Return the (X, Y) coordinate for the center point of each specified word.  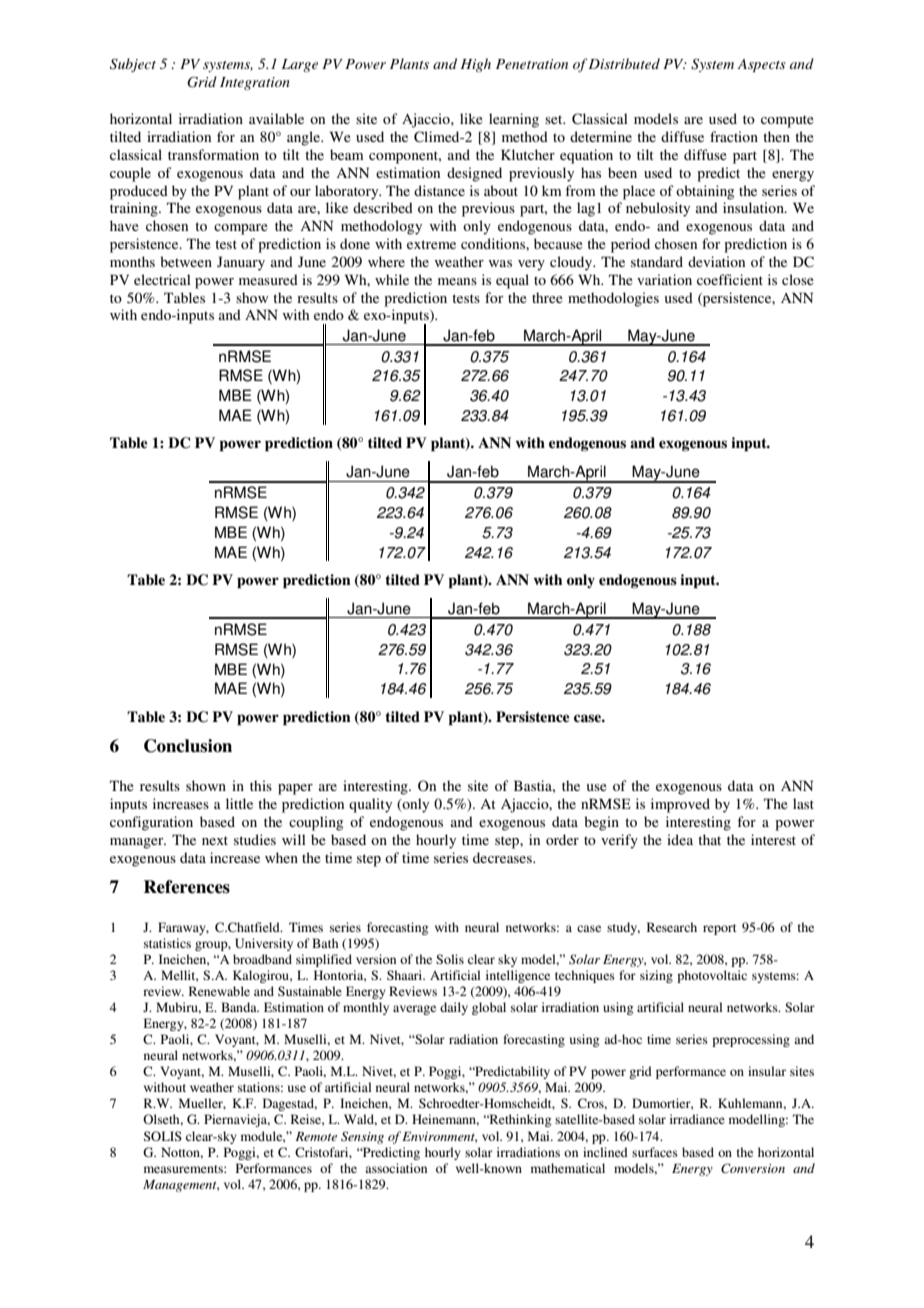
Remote (316, 1136)
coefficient (730, 279)
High (476, 65)
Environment (439, 1137)
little (239, 803)
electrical (162, 279)
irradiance (697, 1119)
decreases (503, 857)
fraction (734, 136)
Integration (255, 83)
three (547, 297)
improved (680, 805)
